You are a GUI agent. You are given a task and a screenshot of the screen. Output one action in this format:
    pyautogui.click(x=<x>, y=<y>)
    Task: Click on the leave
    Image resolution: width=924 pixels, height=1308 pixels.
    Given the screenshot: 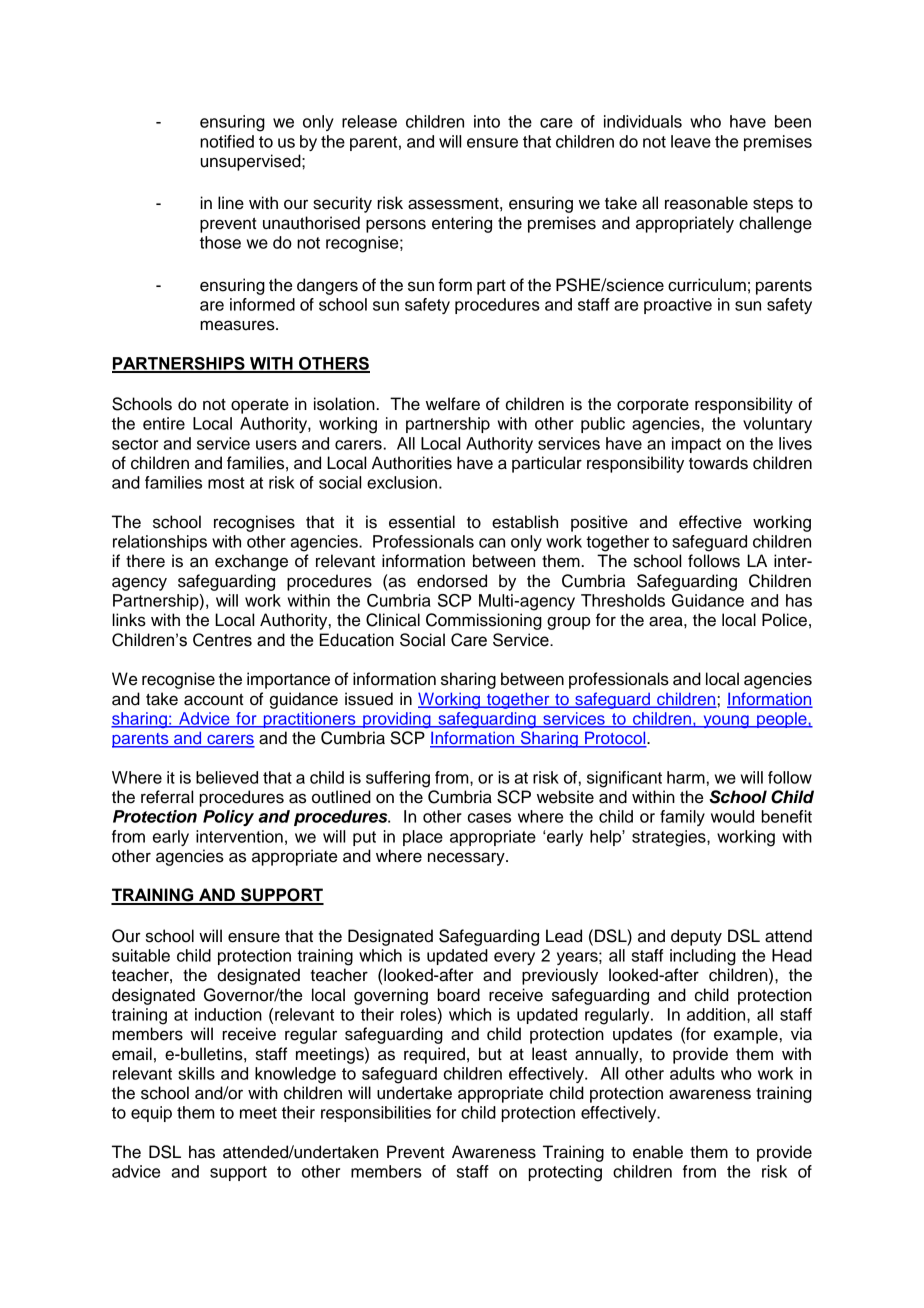 What is the action you would take?
    pyautogui.click(x=691, y=141)
